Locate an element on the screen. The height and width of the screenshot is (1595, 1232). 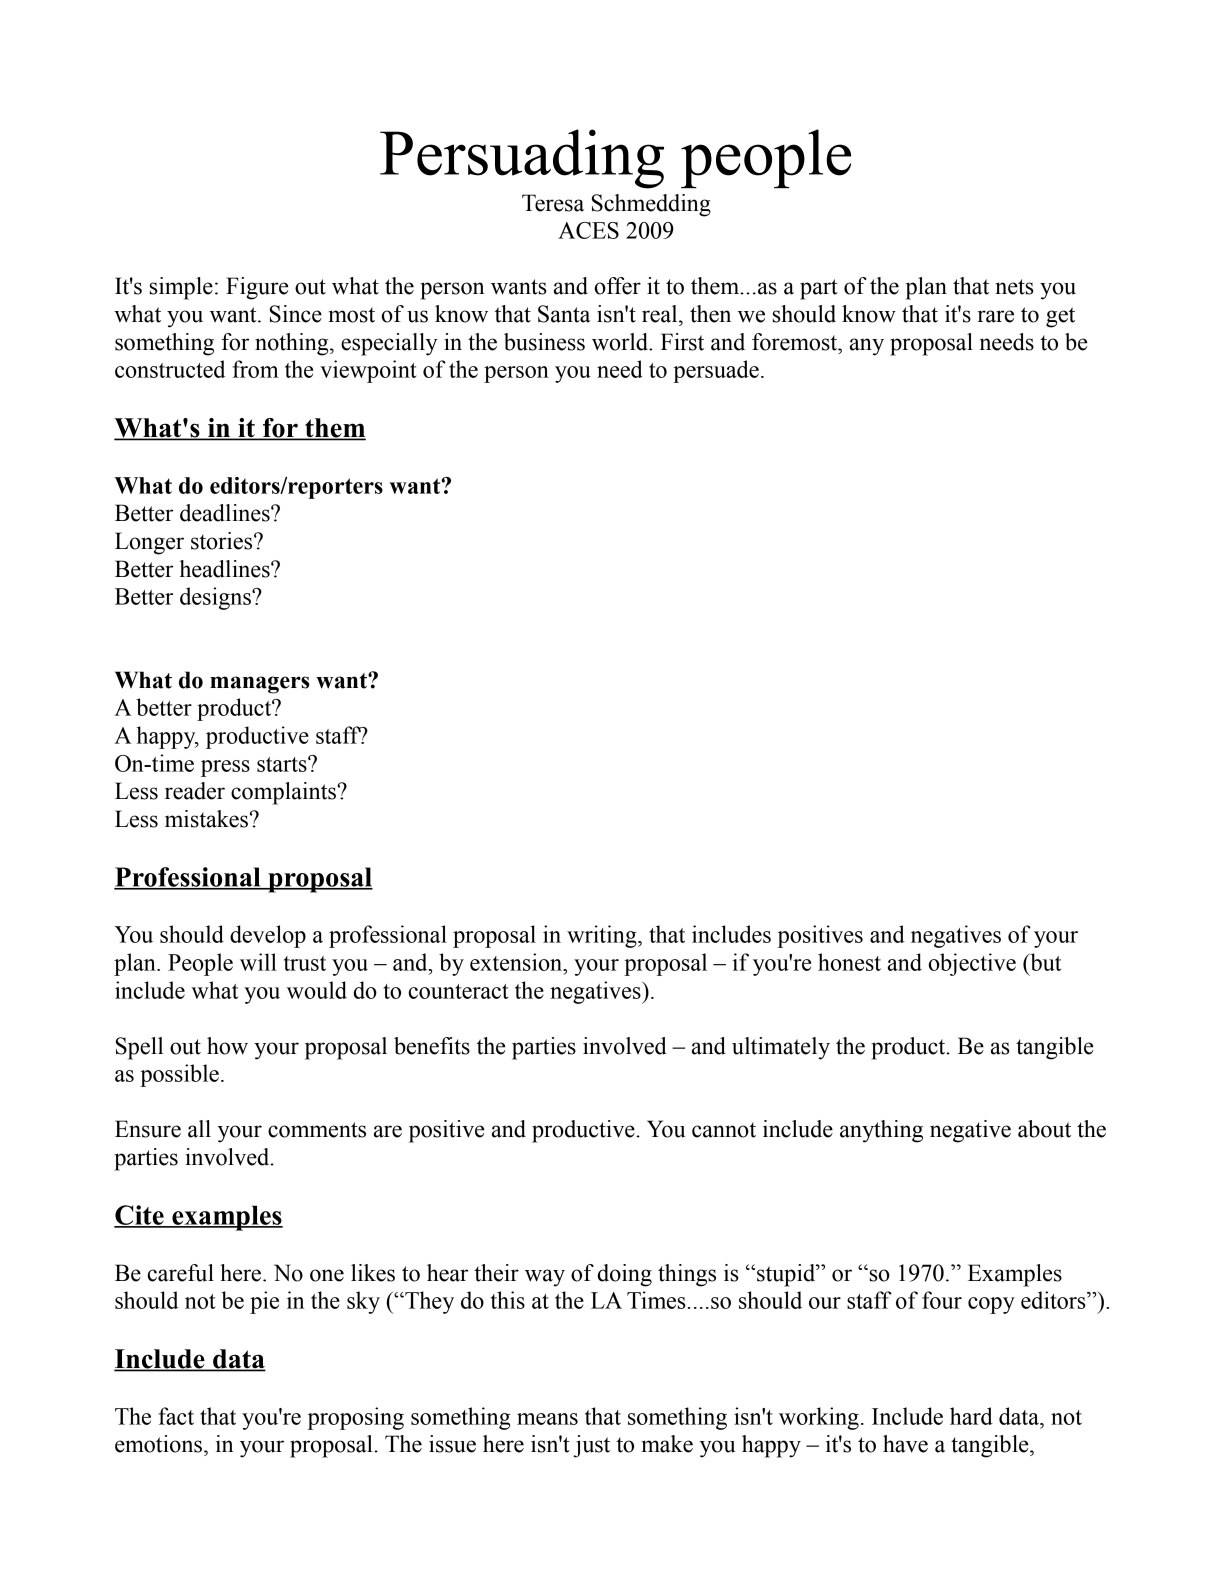
deadlines is located at coordinates (226, 513).
